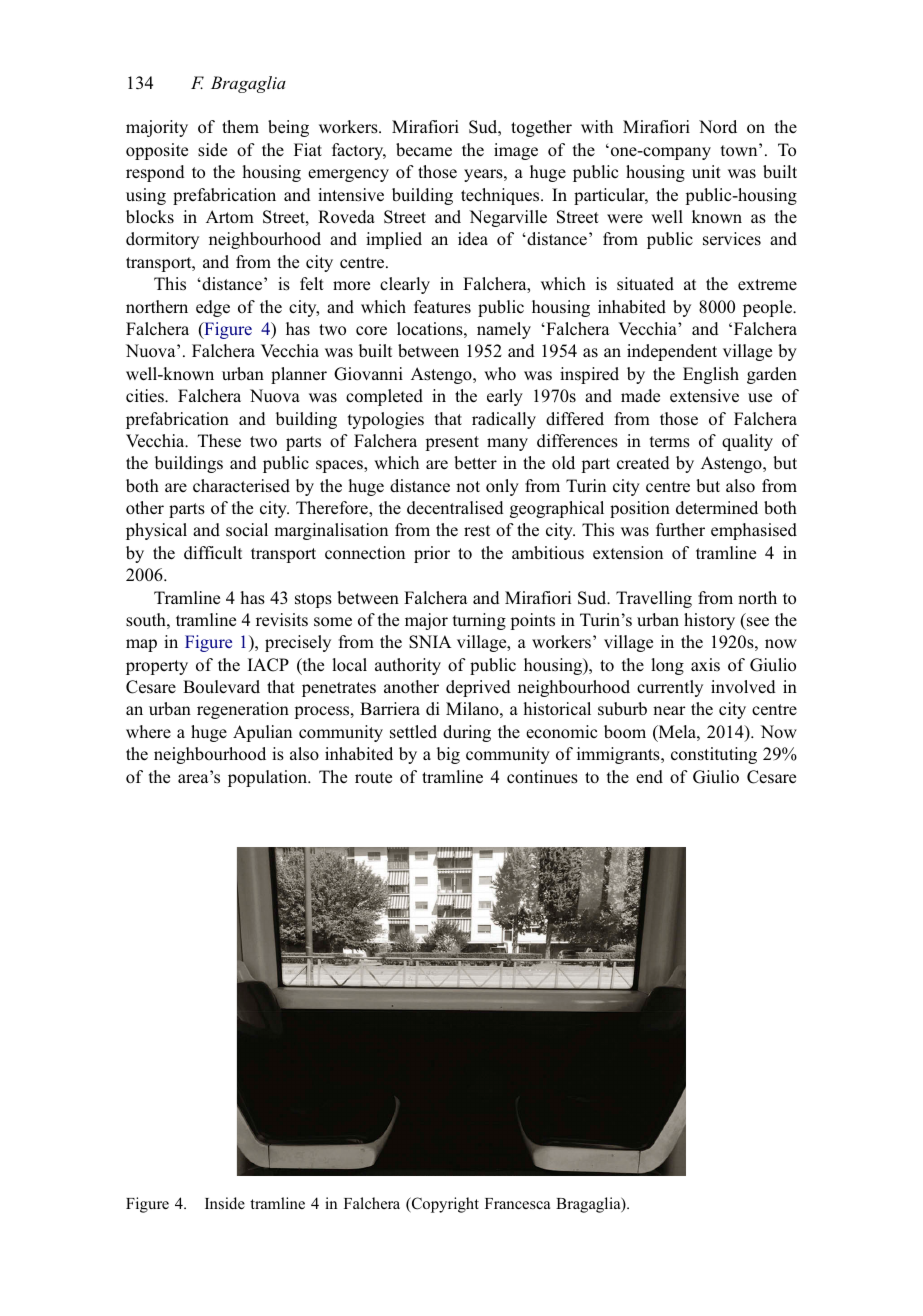 The height and width of the screenshot is (1316, 923). What do you see at coordinates (373, 778) in the screenshot?
I see `route` at bounding box center [373, 778].
